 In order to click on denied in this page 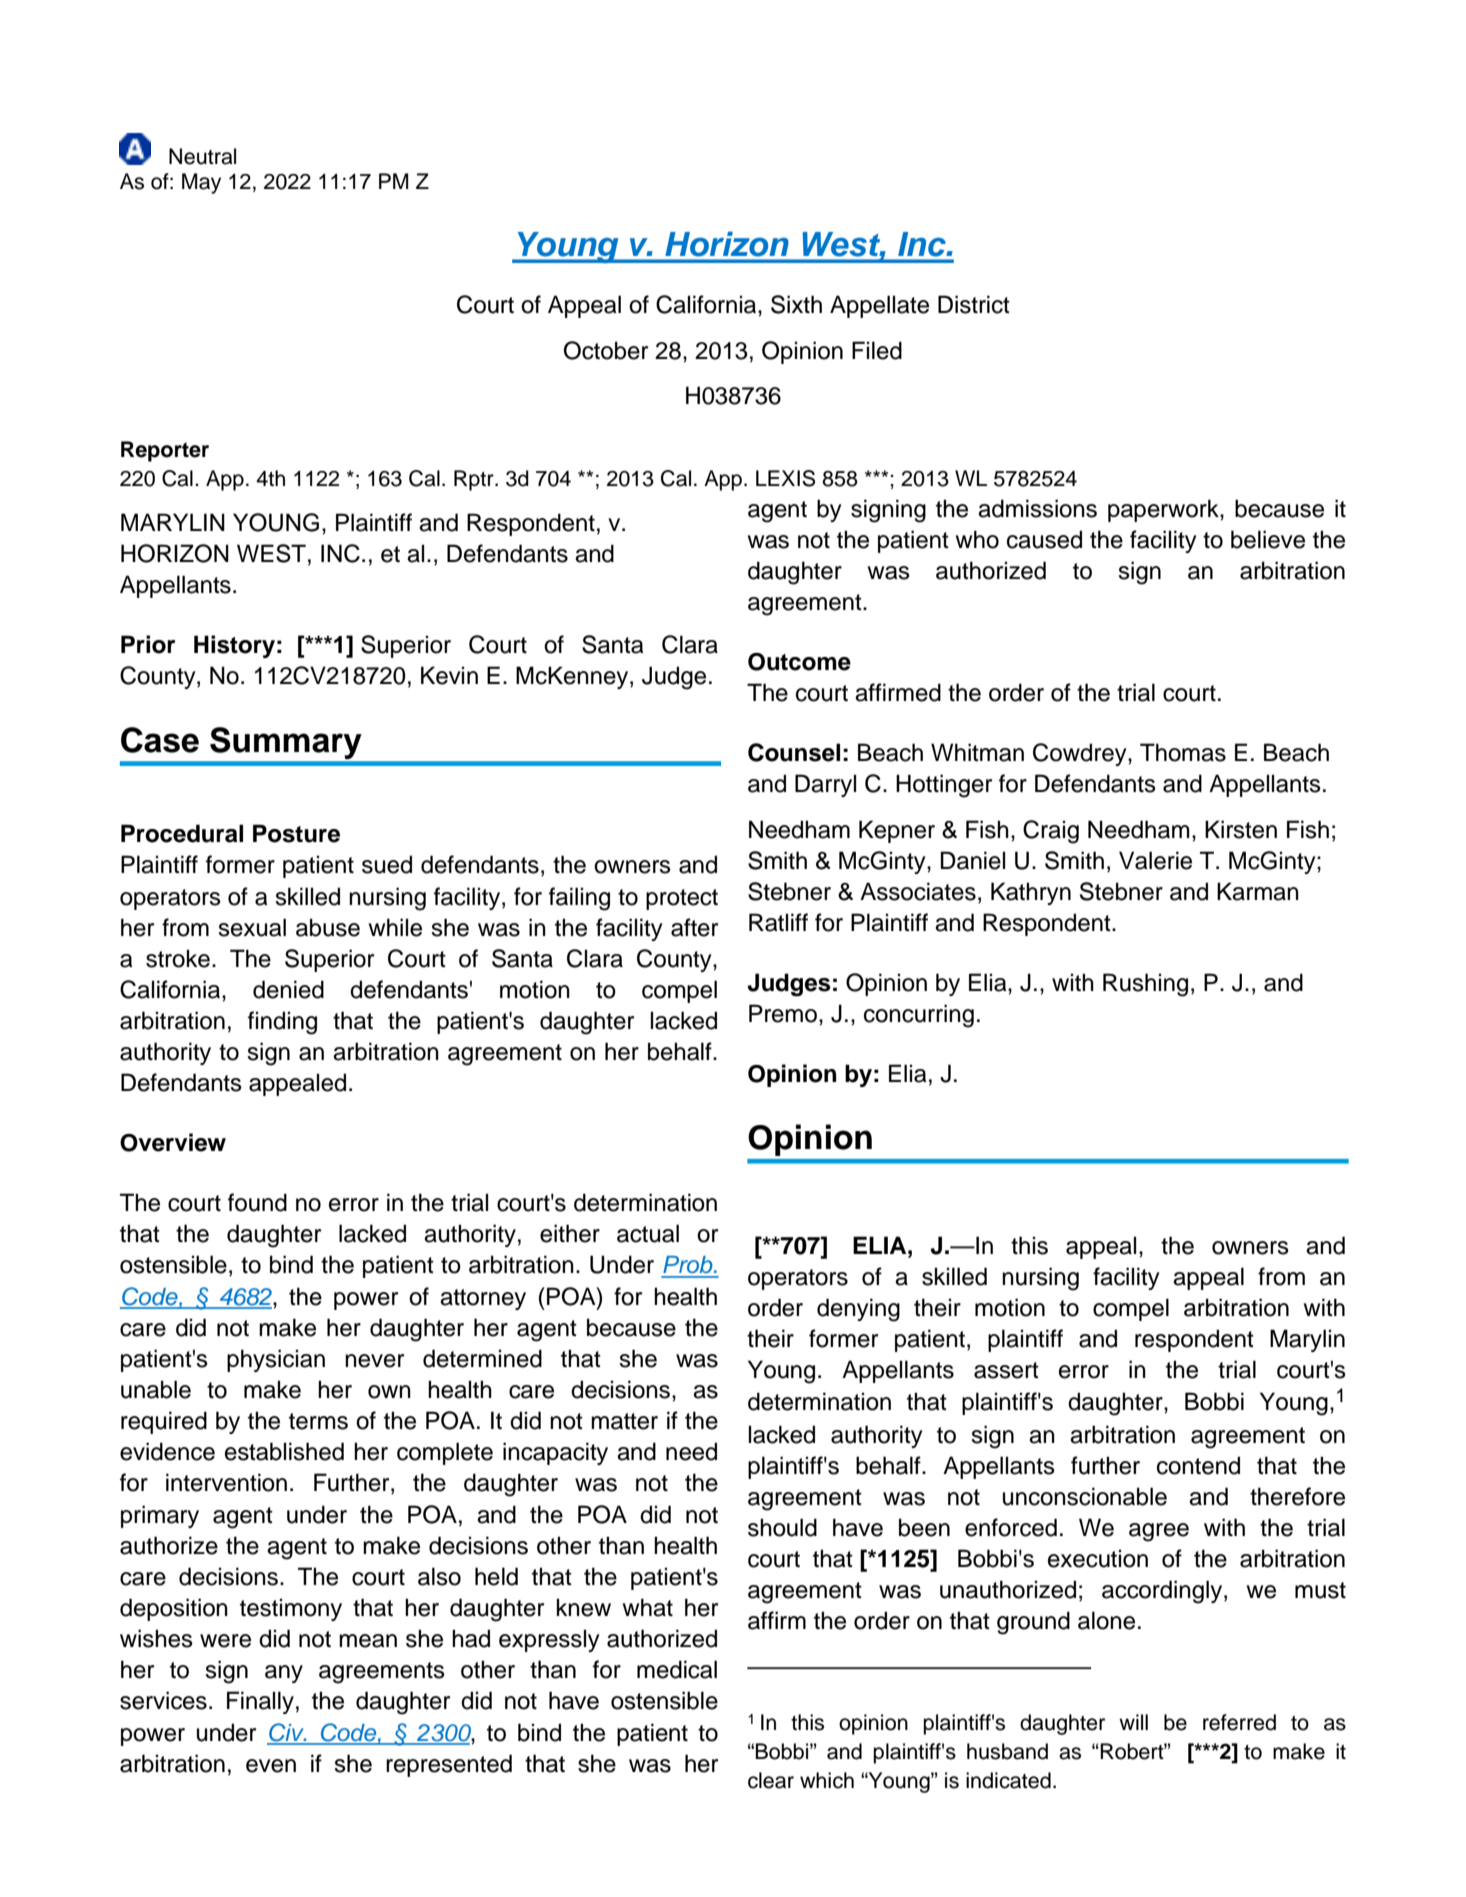, I will do `click(288, 989)`.
